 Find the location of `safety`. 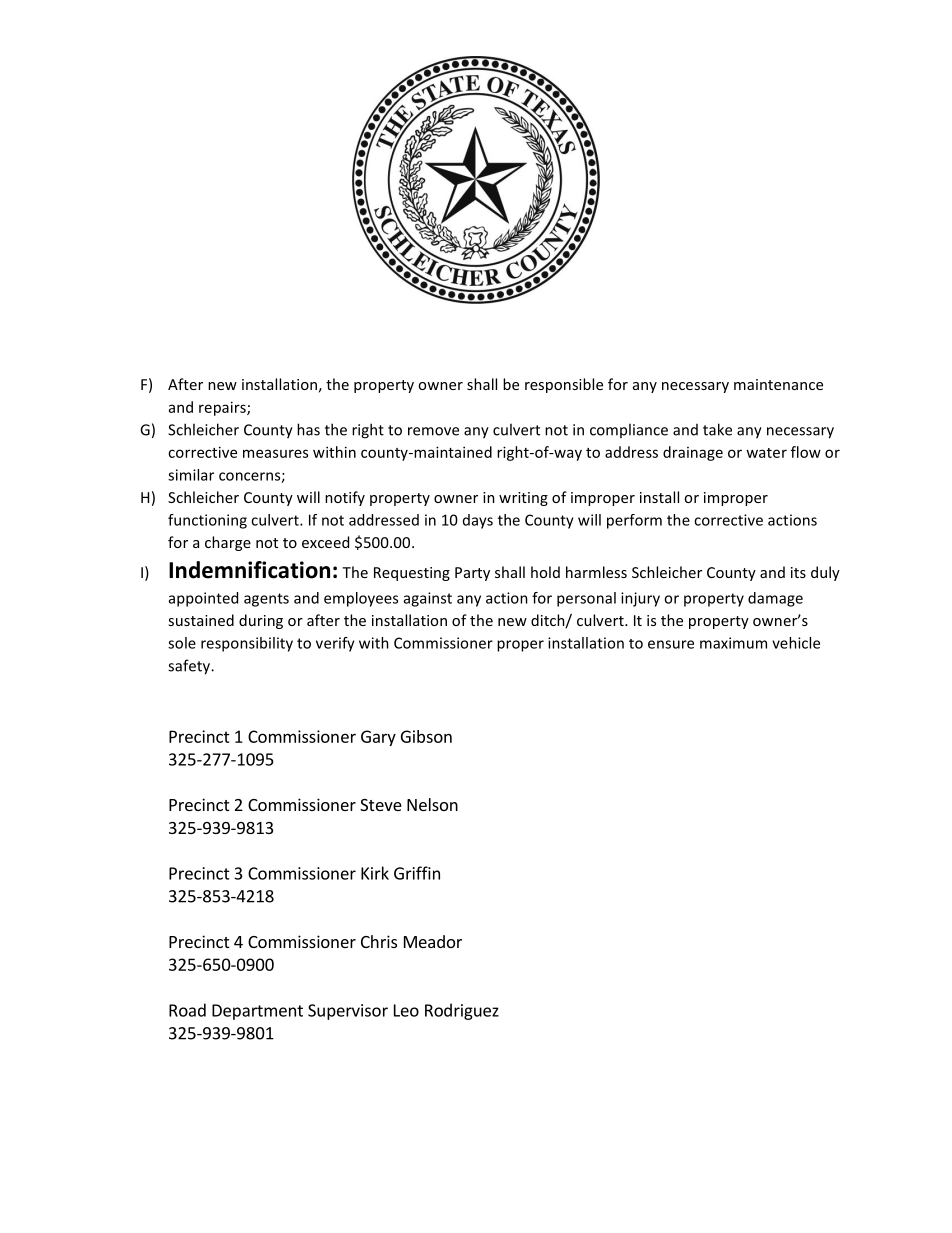

safety is located at coordinates (190, 667).
